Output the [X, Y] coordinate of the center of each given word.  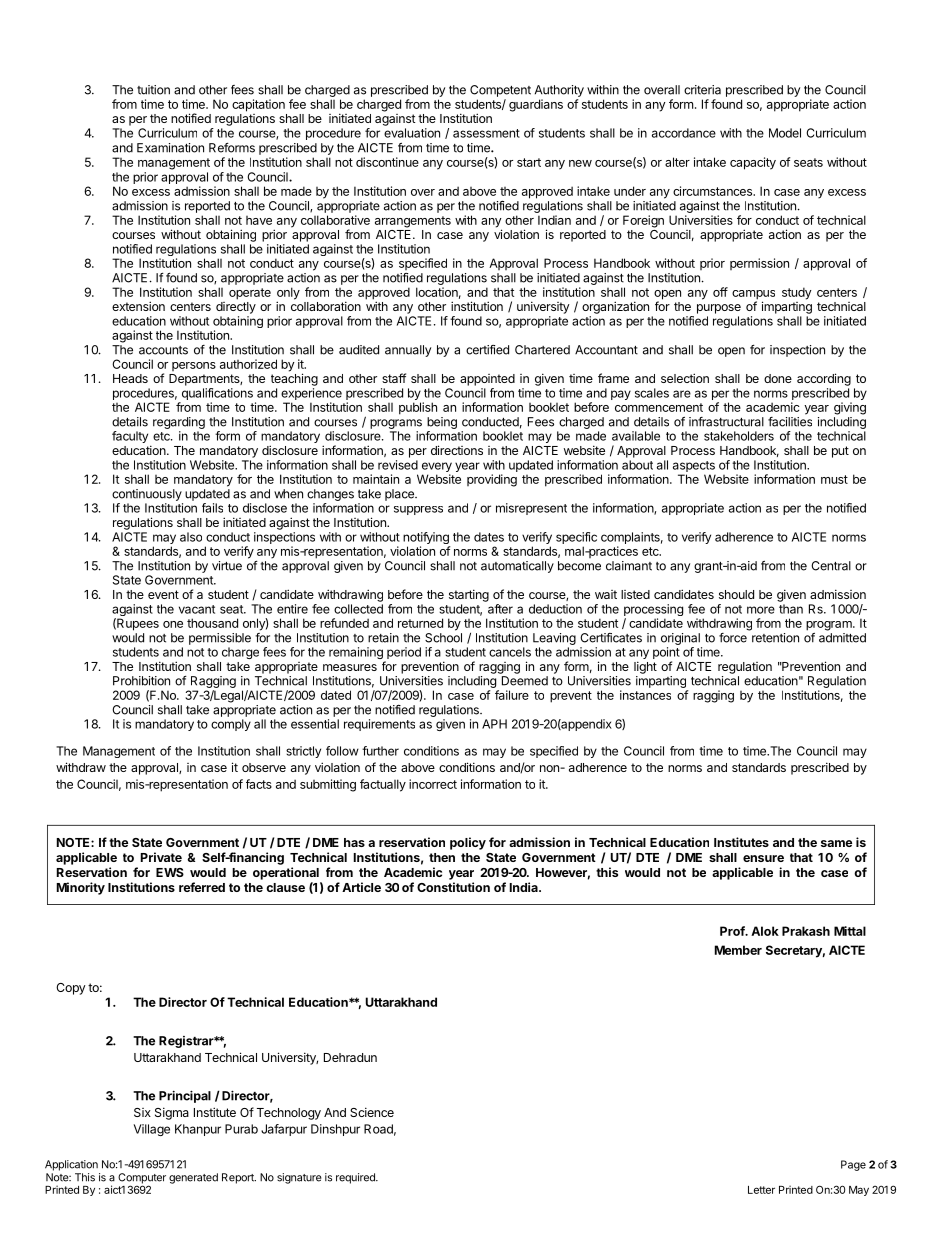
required [356, 1178]
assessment [486, 133]
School [443, 638]
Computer [142, 1179]
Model [785, 133]
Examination [170, 148]
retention [775, 638]
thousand [212, 623]
